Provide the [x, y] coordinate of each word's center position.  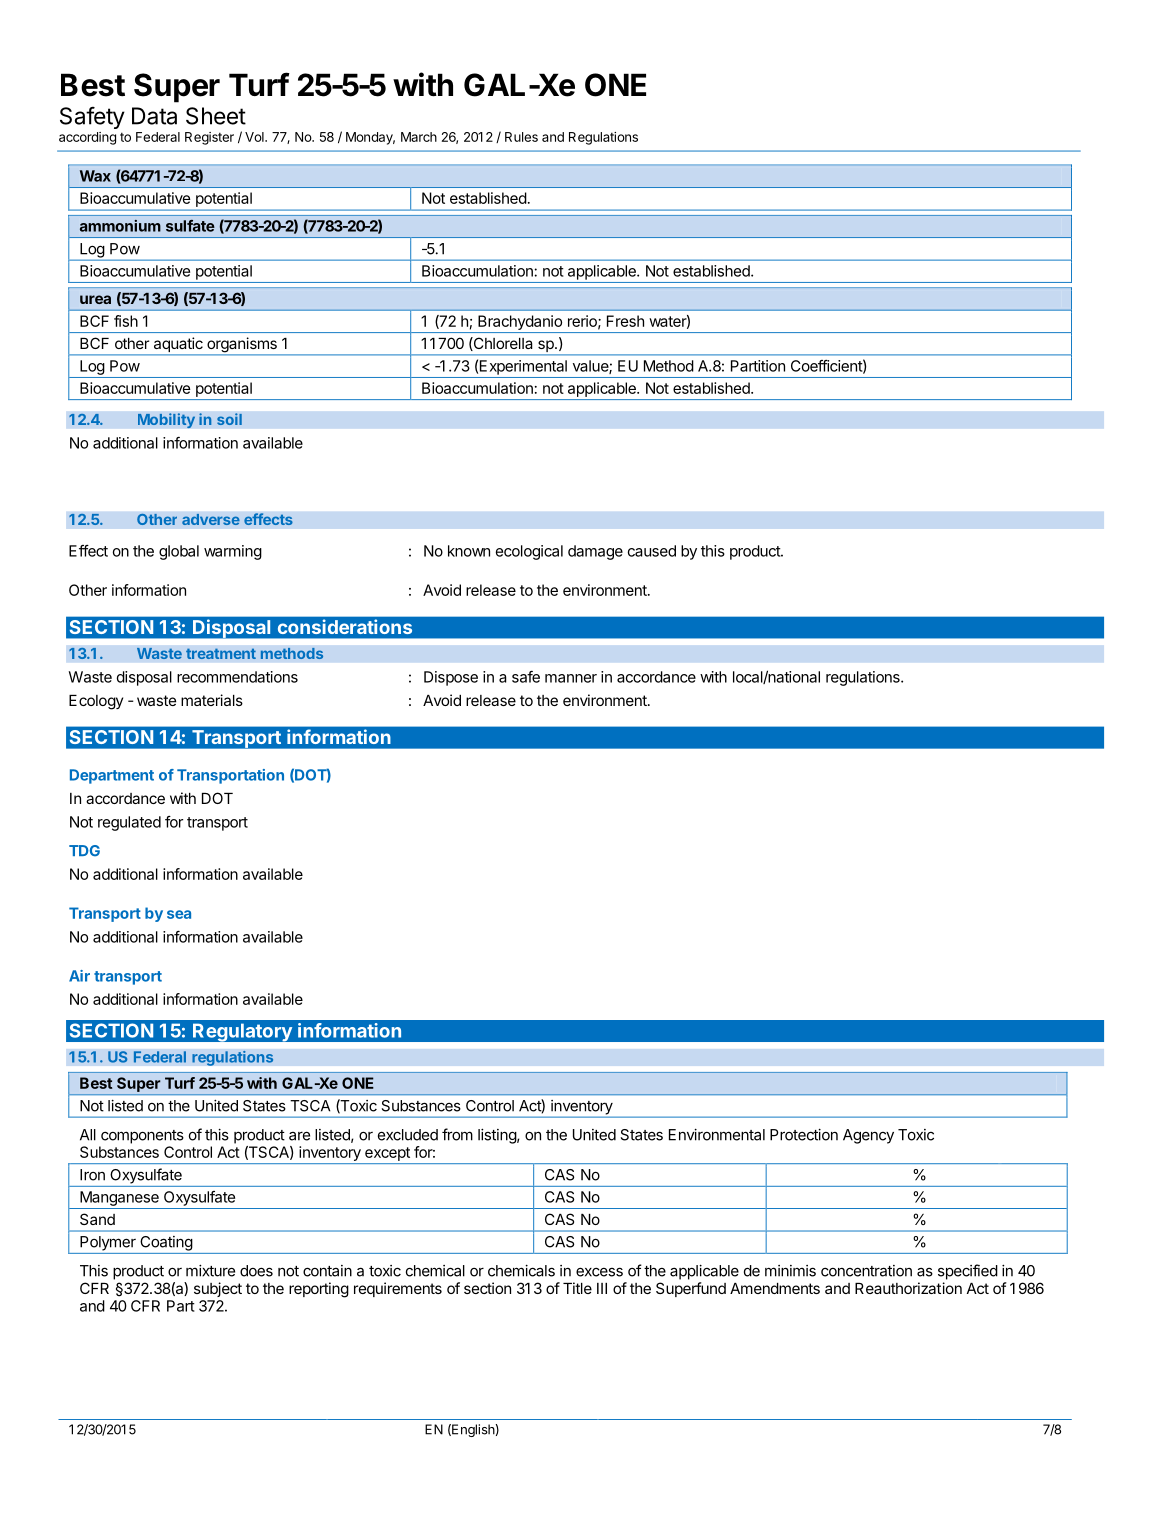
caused [652, 551]
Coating [166, 1243]
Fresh [625, 321]
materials [212, 700]
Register [209, 138]
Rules [521, 137]
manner [571, 678]
